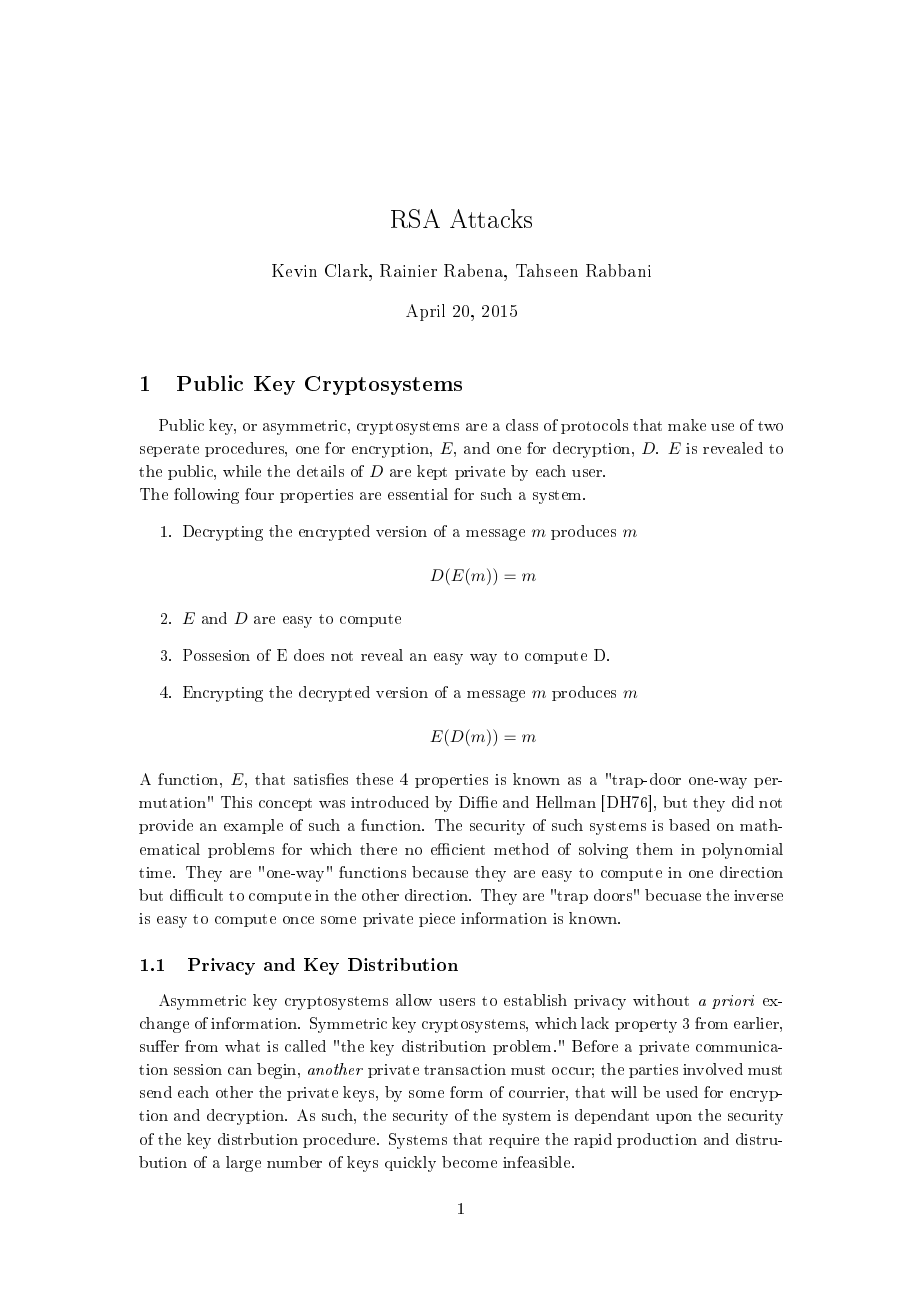 Image resolution: width=924 pixels, height=1308 pixels. What do you see at coordinates (309, 655) in the image?
I see `does` at bounding box center [309, 655].
